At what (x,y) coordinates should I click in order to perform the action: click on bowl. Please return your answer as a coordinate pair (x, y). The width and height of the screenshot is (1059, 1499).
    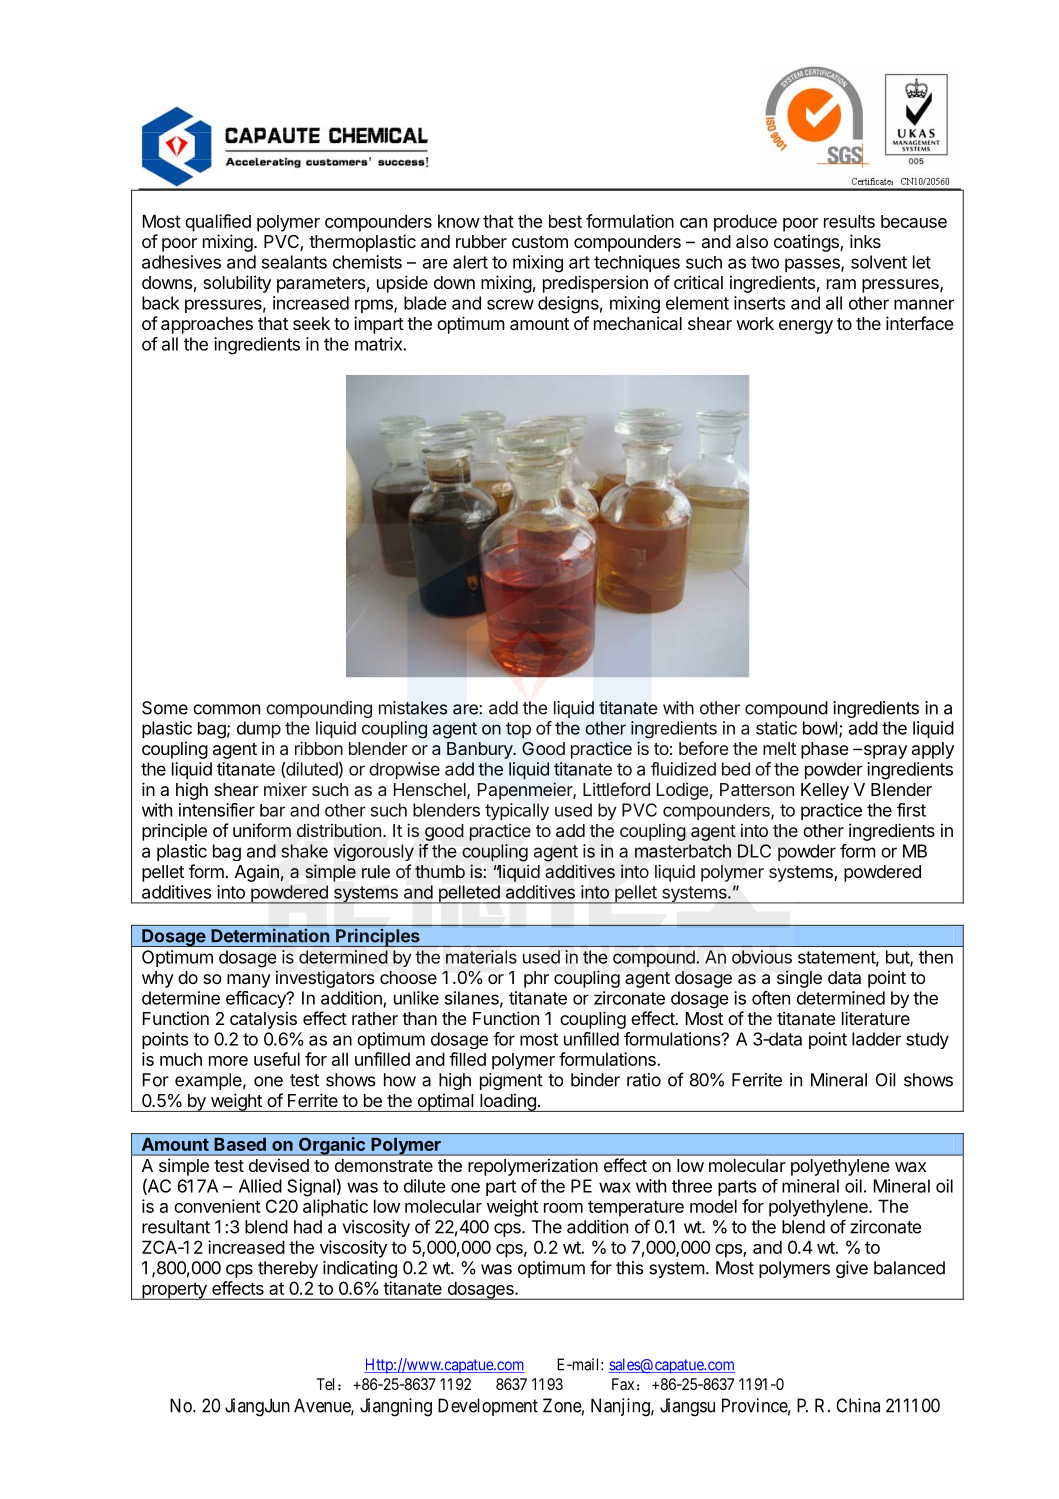
    Looking at the image, I should click on (820, 728).
